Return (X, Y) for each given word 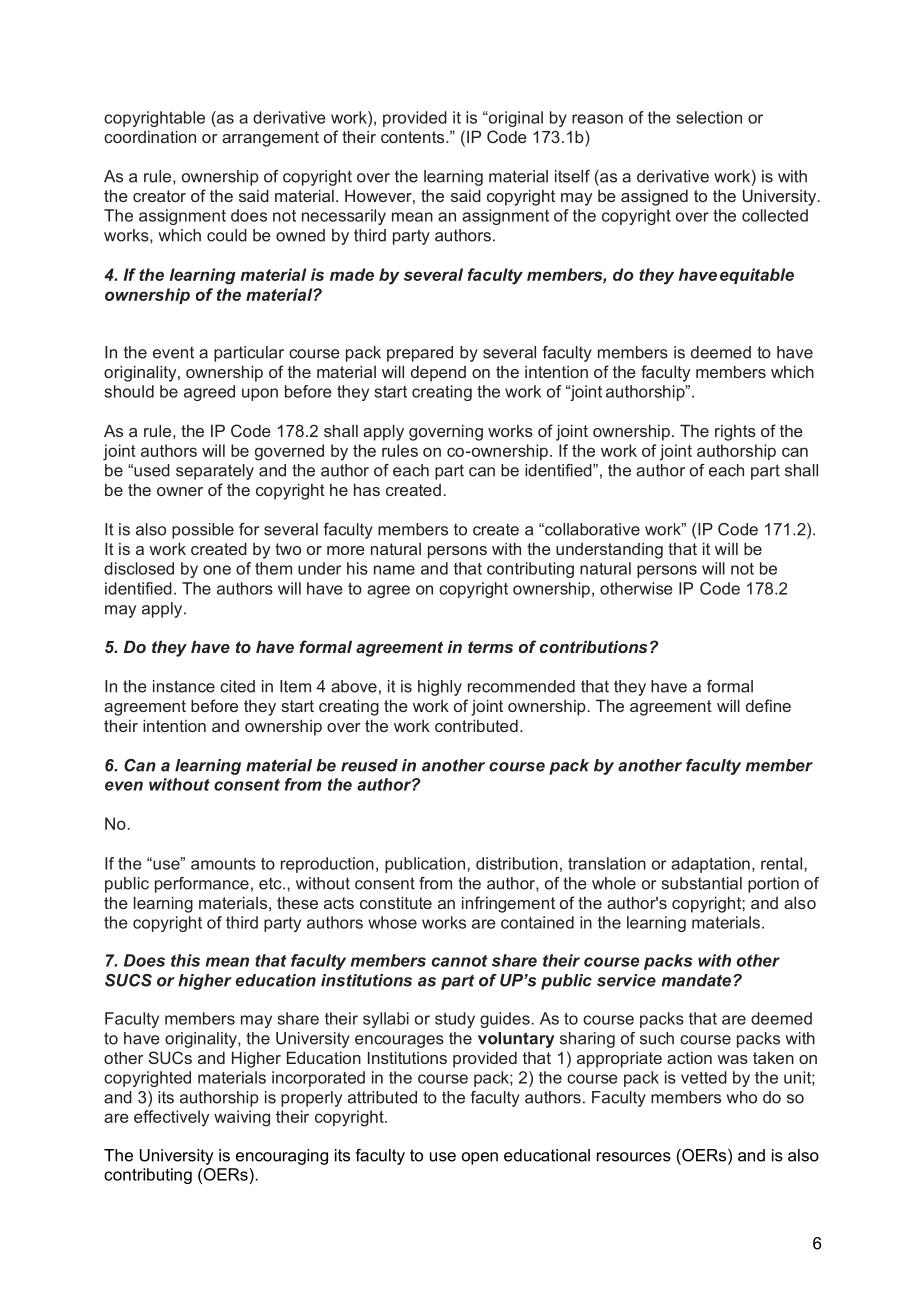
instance (184, 686)
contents (414, 137)
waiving (242, 1118)
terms (490, 647)
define (768, 705)
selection (709, 117)
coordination (150, 136)
